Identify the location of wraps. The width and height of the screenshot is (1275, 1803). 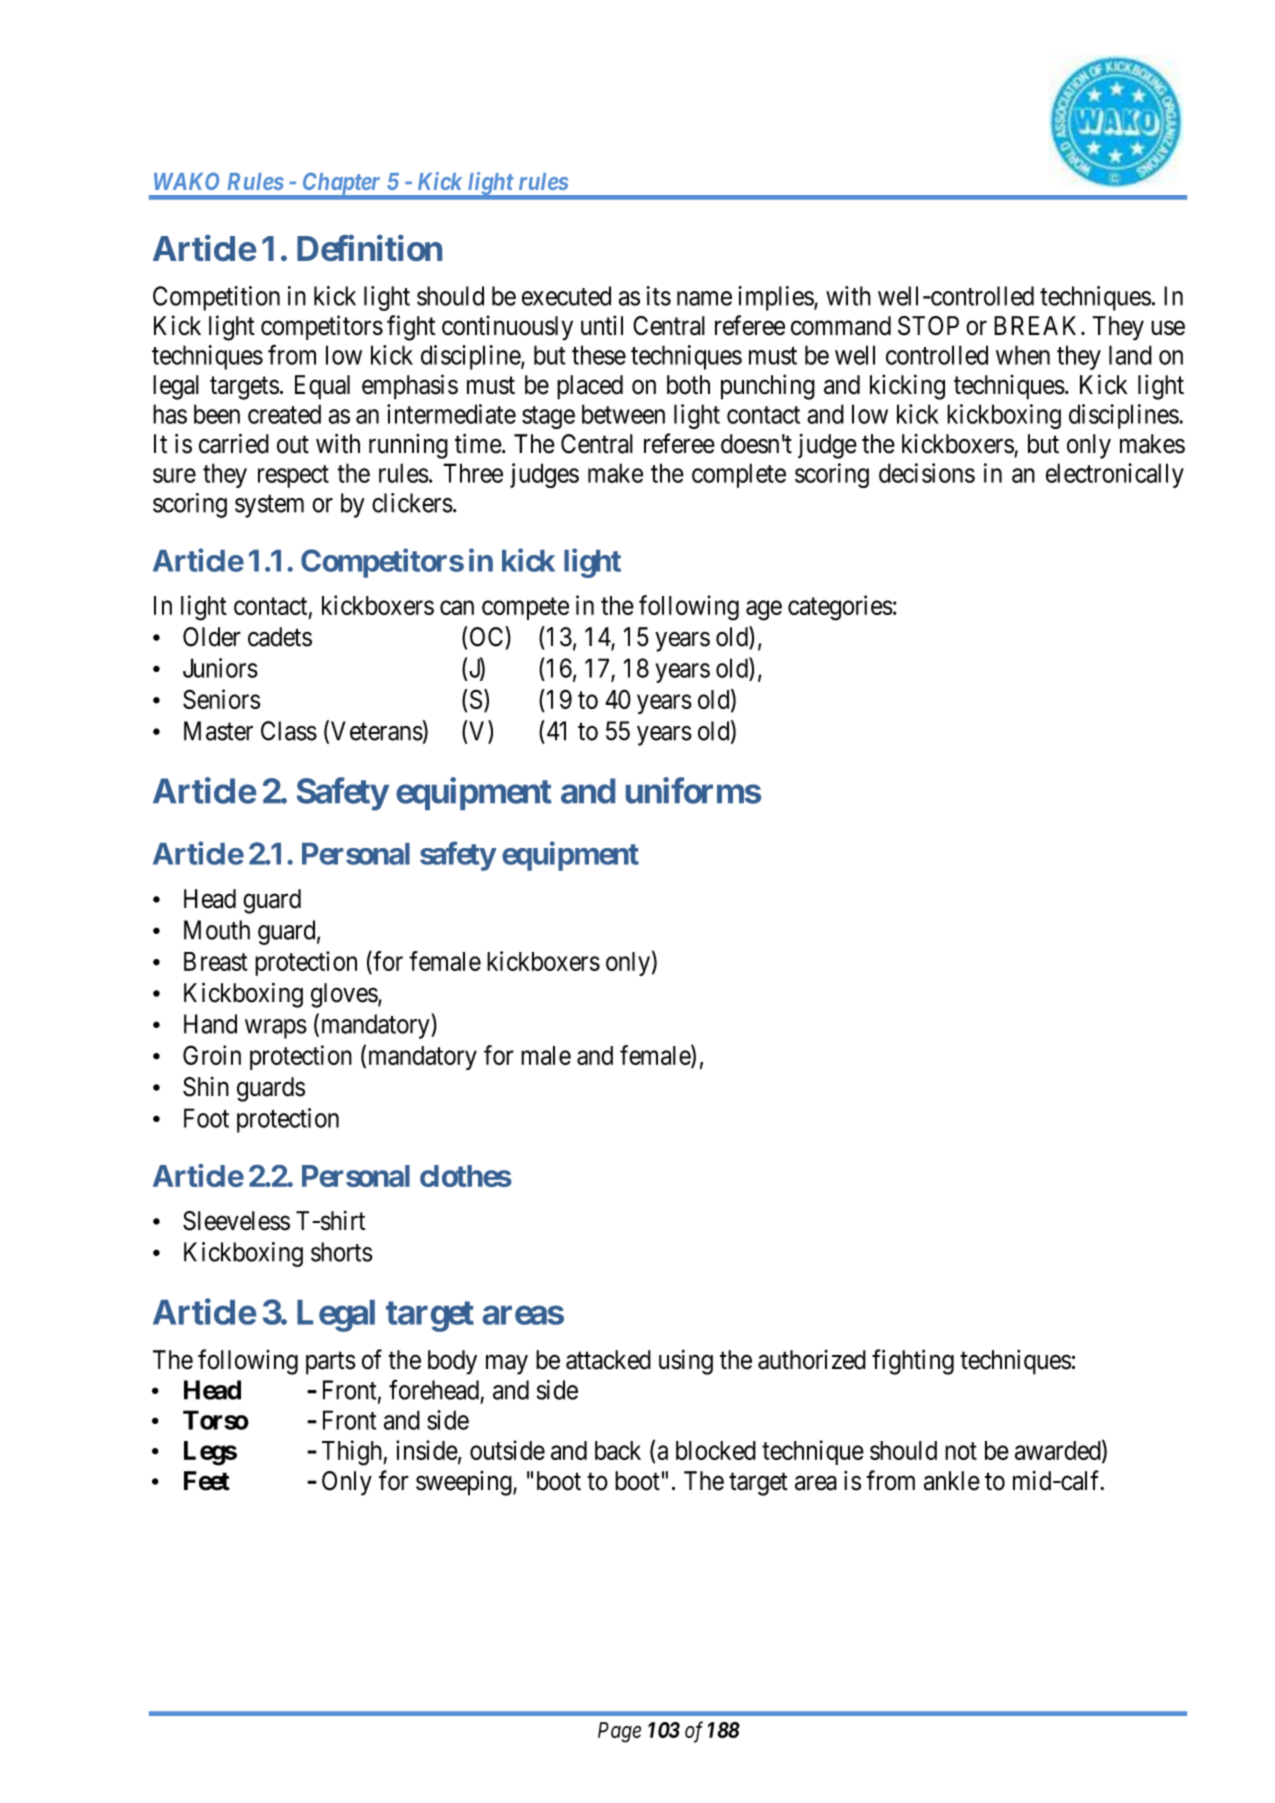
(276, 1029).
